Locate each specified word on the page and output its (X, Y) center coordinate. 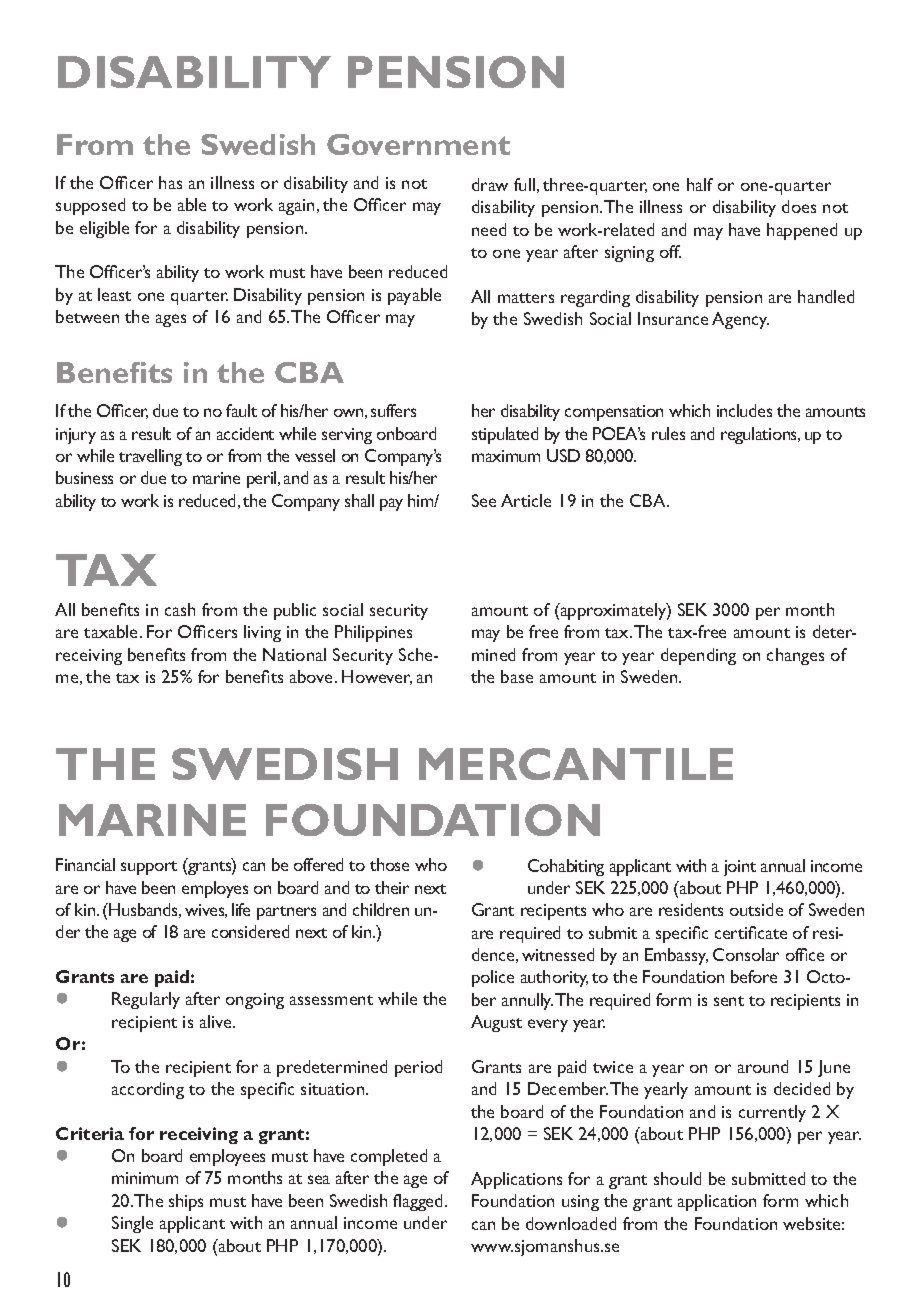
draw (490, 184)
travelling (150, 457)
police (493, 978)
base (517, 676)
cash (180, 609)
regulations (760, 435)
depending (698, 656)
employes (215, 889)
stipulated (505, 435)
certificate (751, 932)
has (170, 182)
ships (186, 1202)
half (700, 184)
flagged (419, 1202)
